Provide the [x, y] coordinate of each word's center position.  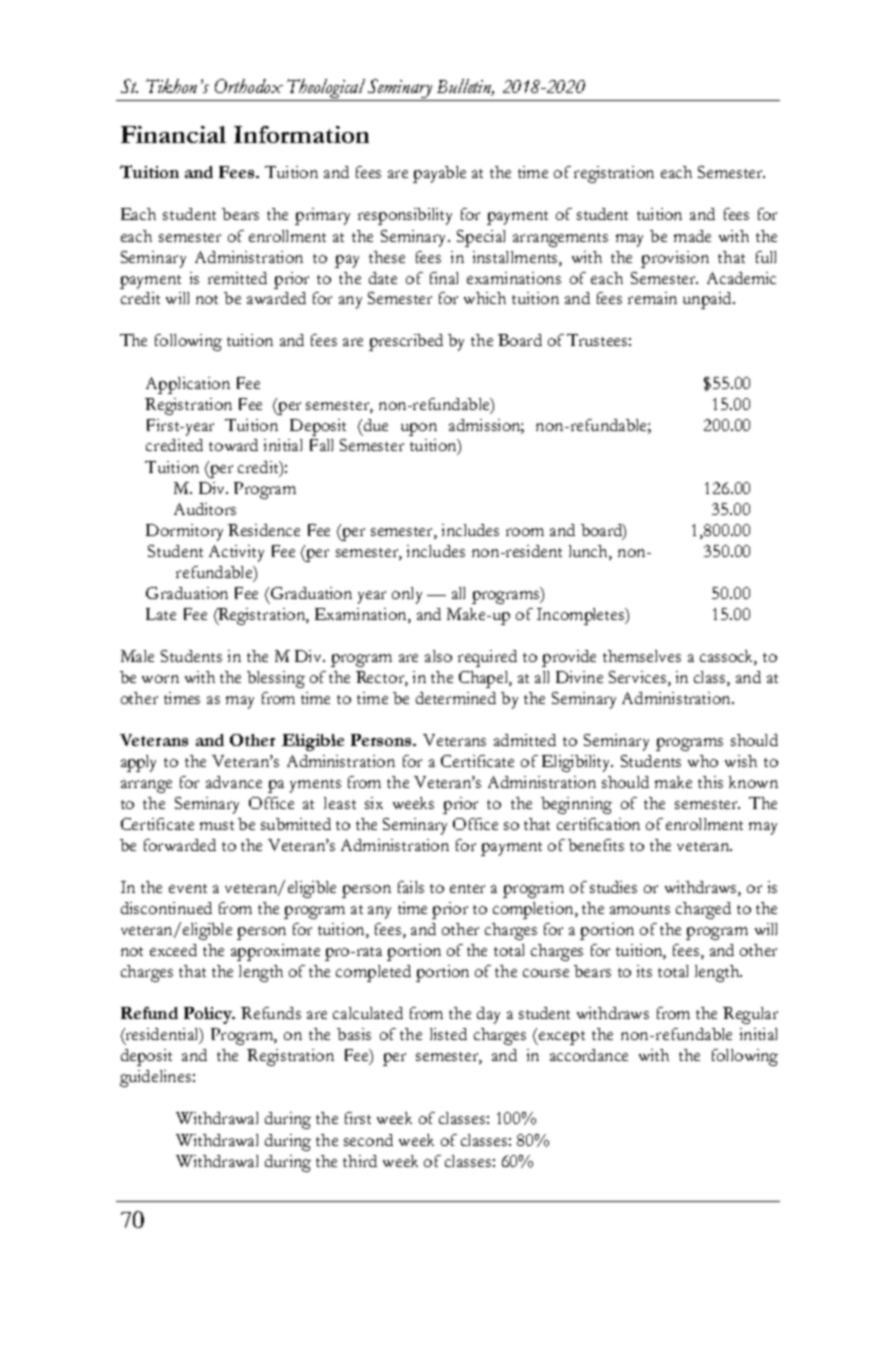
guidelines [155, 1078]
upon [419, 429]
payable [439, 174]
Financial [173, 134]
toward [233, 445]
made [692, 236]
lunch [589, 551]
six [374, 803]
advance [234, 782]
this [710, 782]
